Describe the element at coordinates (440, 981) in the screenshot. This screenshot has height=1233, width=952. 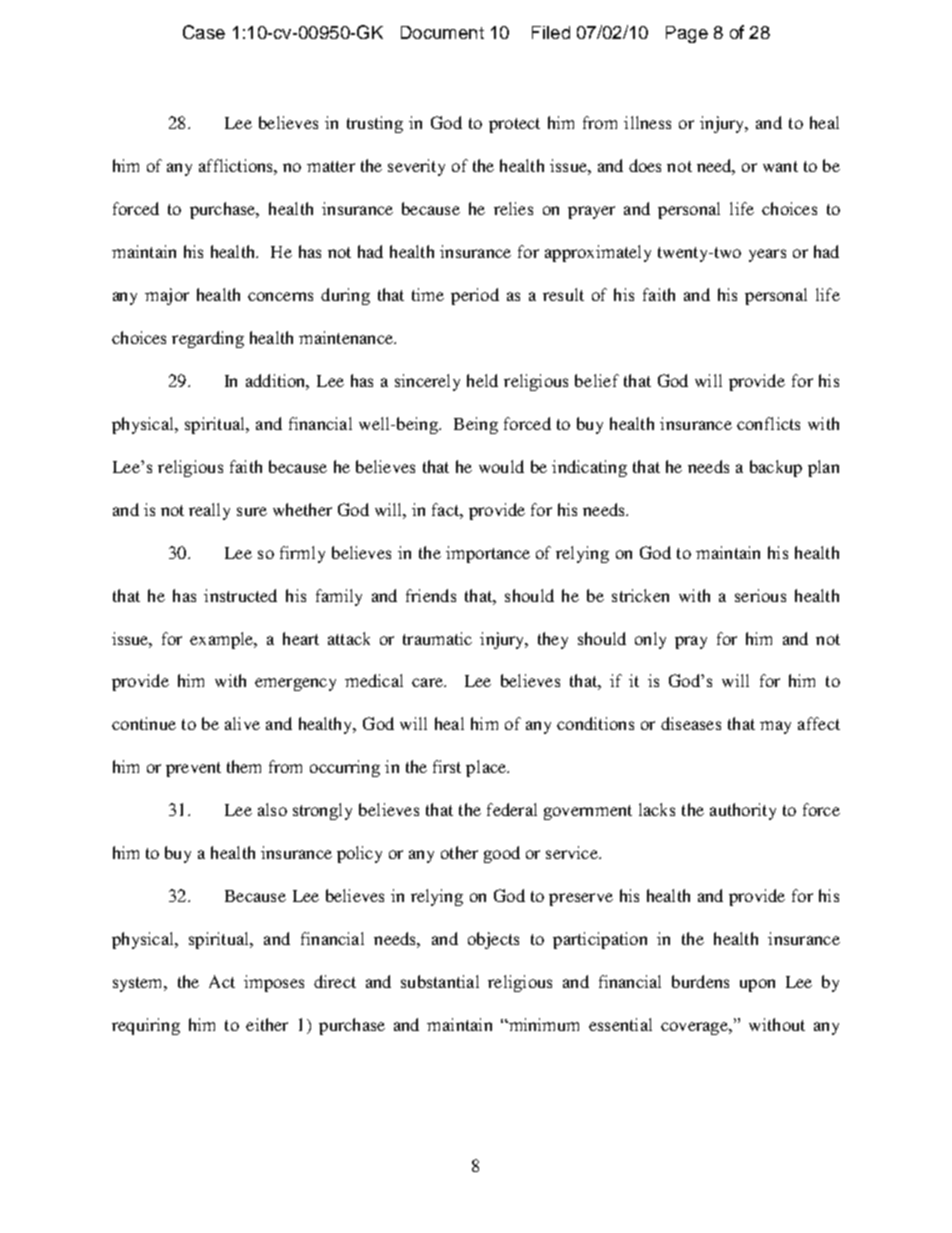
I see `substantial` at that location.
